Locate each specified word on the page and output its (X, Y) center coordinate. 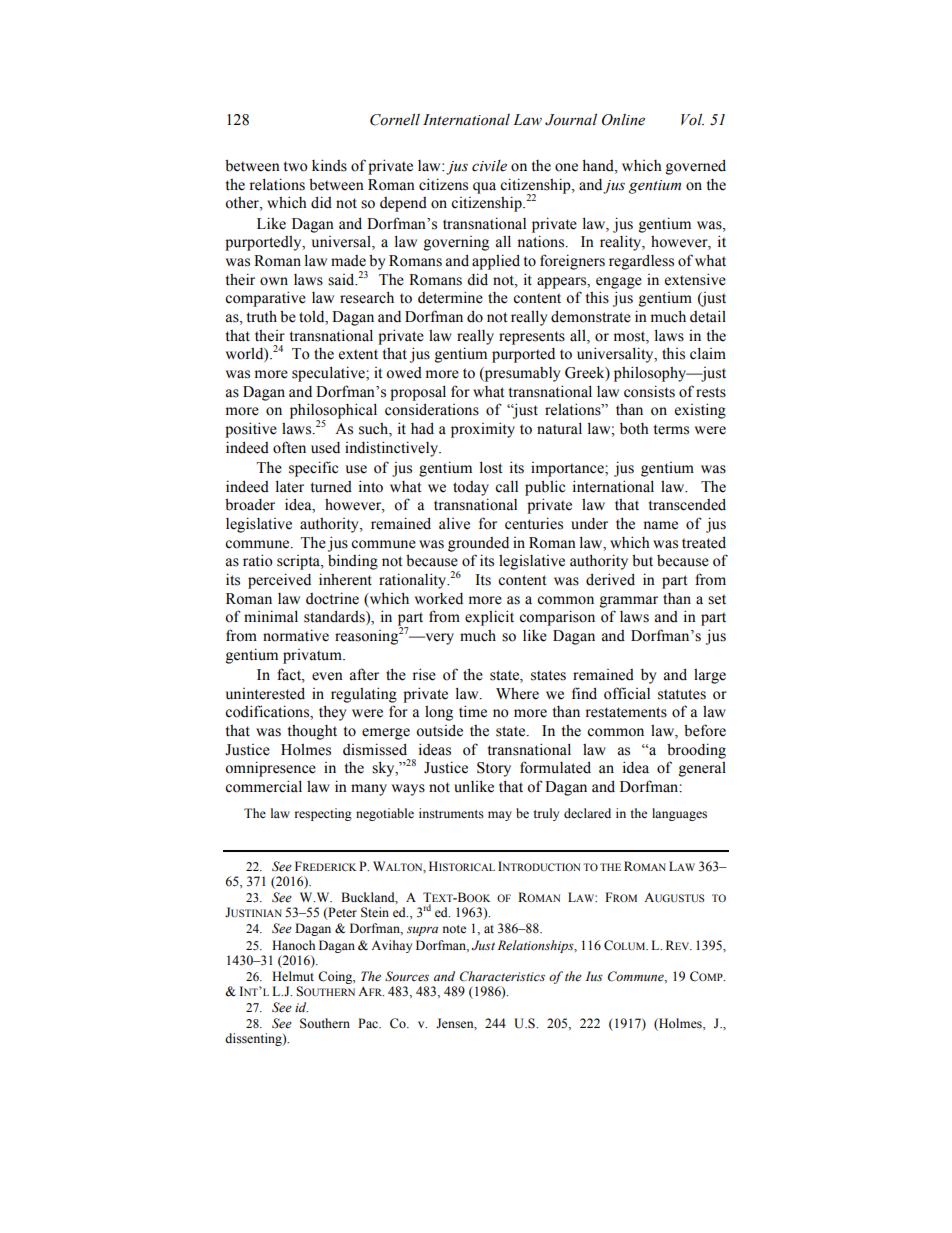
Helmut (293, 976)
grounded (478, 544)
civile (489, 166)
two (296, 166)
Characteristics (502, 976)
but (642, 560)
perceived (279, 581)
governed (696, 167)
